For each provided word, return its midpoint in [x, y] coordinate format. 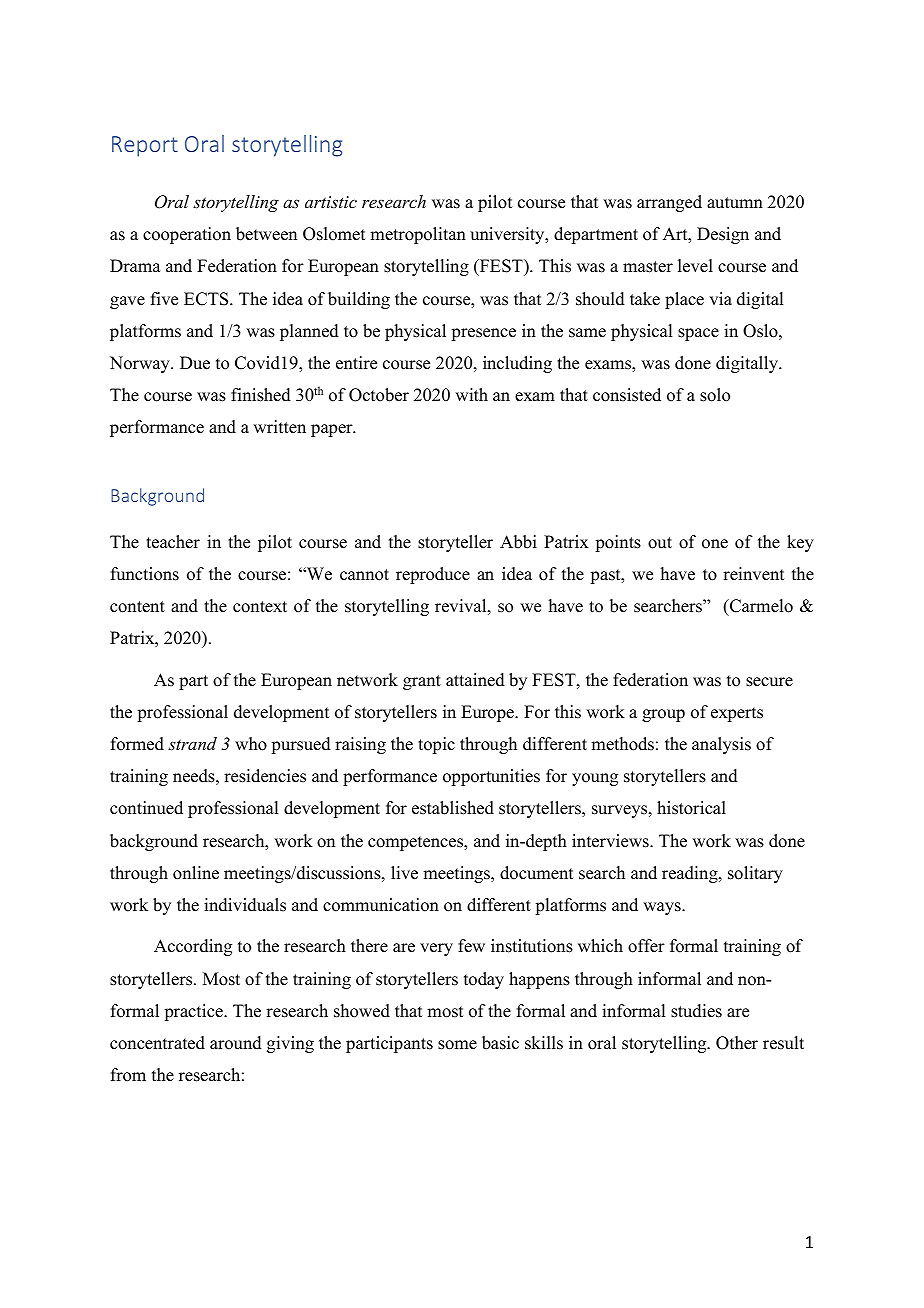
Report [145, 146]
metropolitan [418, 235]
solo [715, 395]
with [471, 394]
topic [436, 745]
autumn [735, 203]
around [236, 1043]
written [279, 427]
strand [192, 743]
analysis [721, 745]
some [457, 1045]
